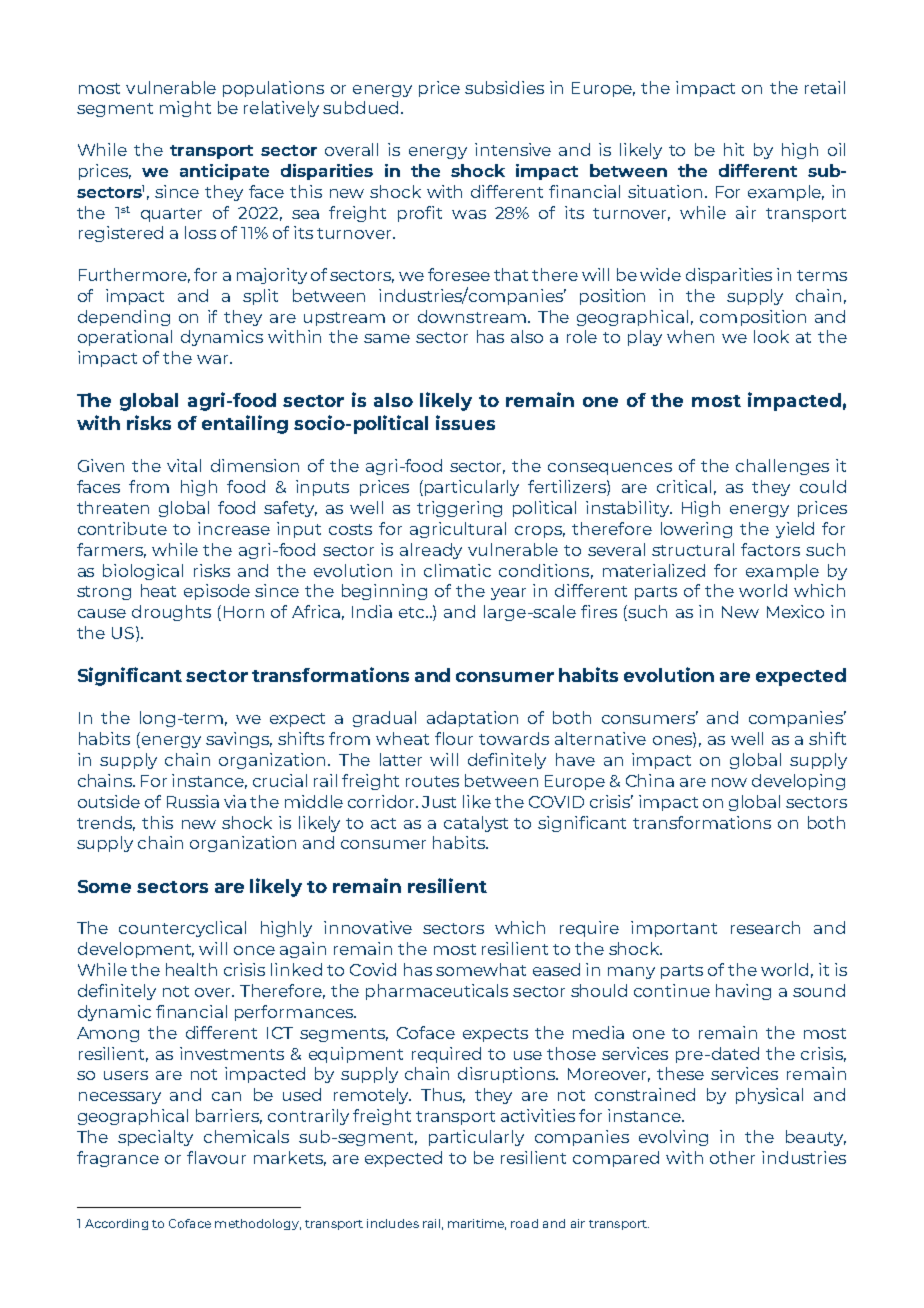 The height and width of the image is (1308, 924). Describe the element at coordinates (477, 1224) in the image. I see `maritime` at that location.
